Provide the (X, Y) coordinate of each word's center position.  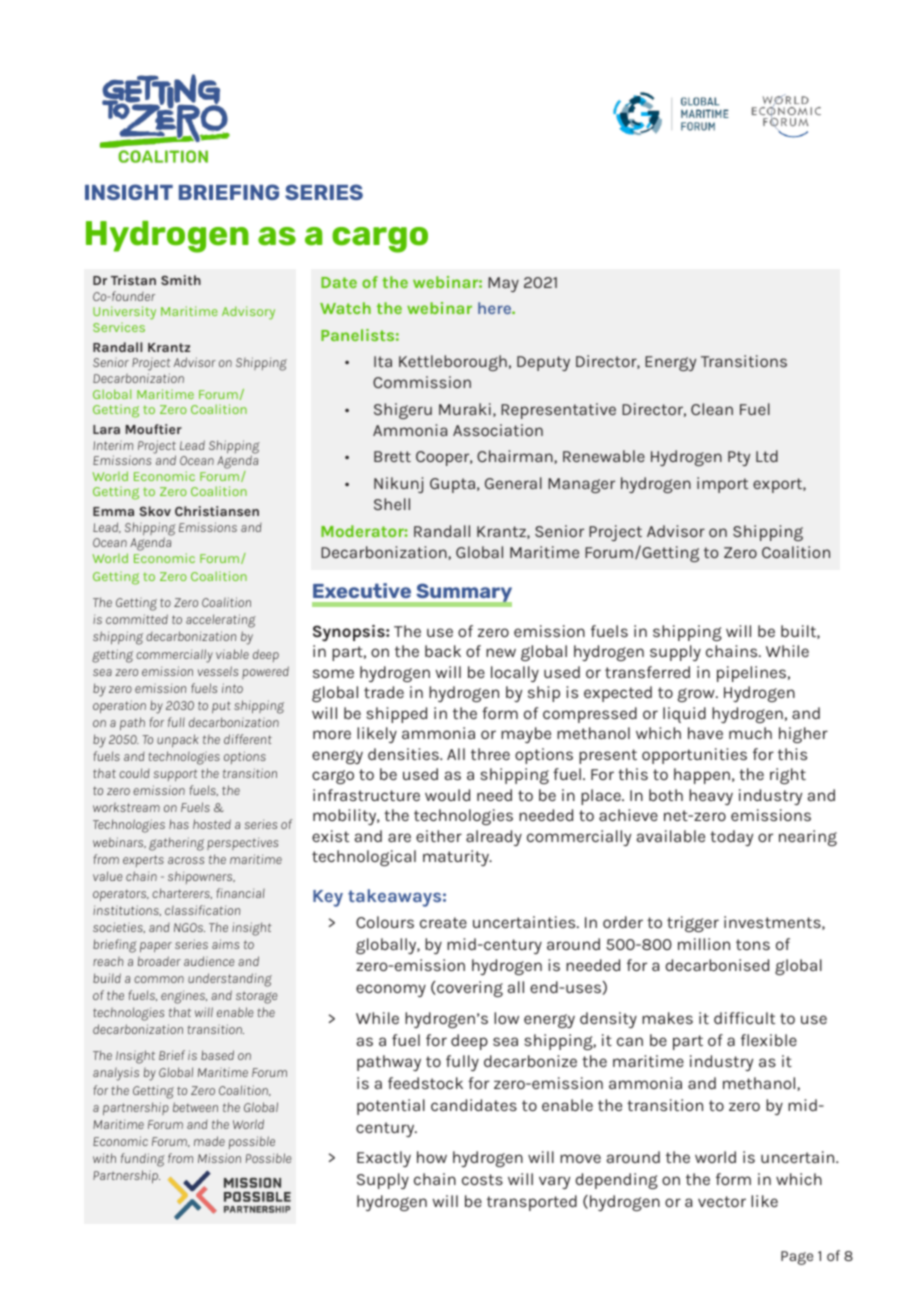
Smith (181, 280)
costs (482, 1179)
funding (143, 1160)
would (447, 795)
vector (722, 1201)
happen (702, 776)
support (176, 775)
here (495, 308)
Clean (712, 409)
